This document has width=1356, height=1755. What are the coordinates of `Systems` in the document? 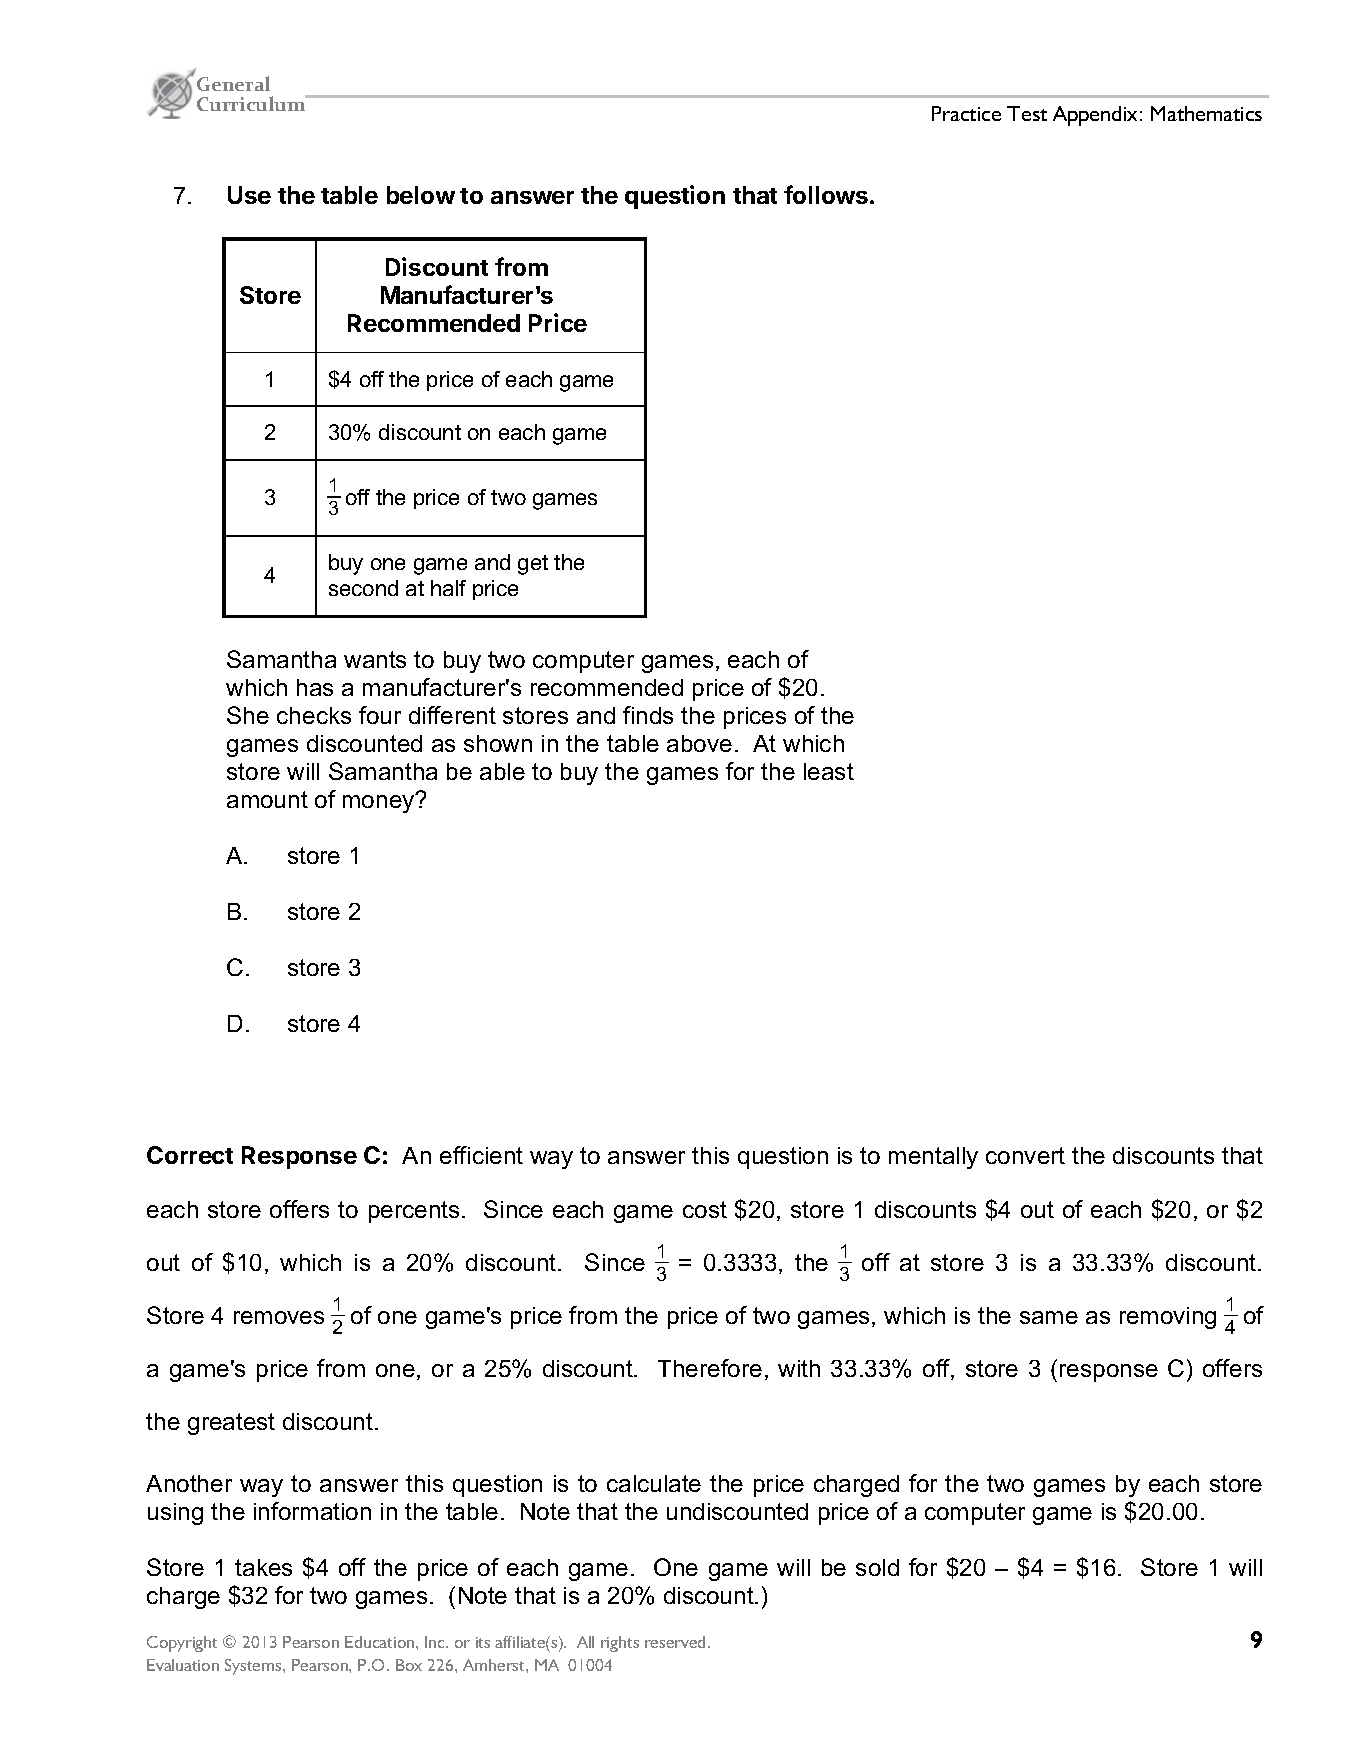 It's located at (254, 1667).
